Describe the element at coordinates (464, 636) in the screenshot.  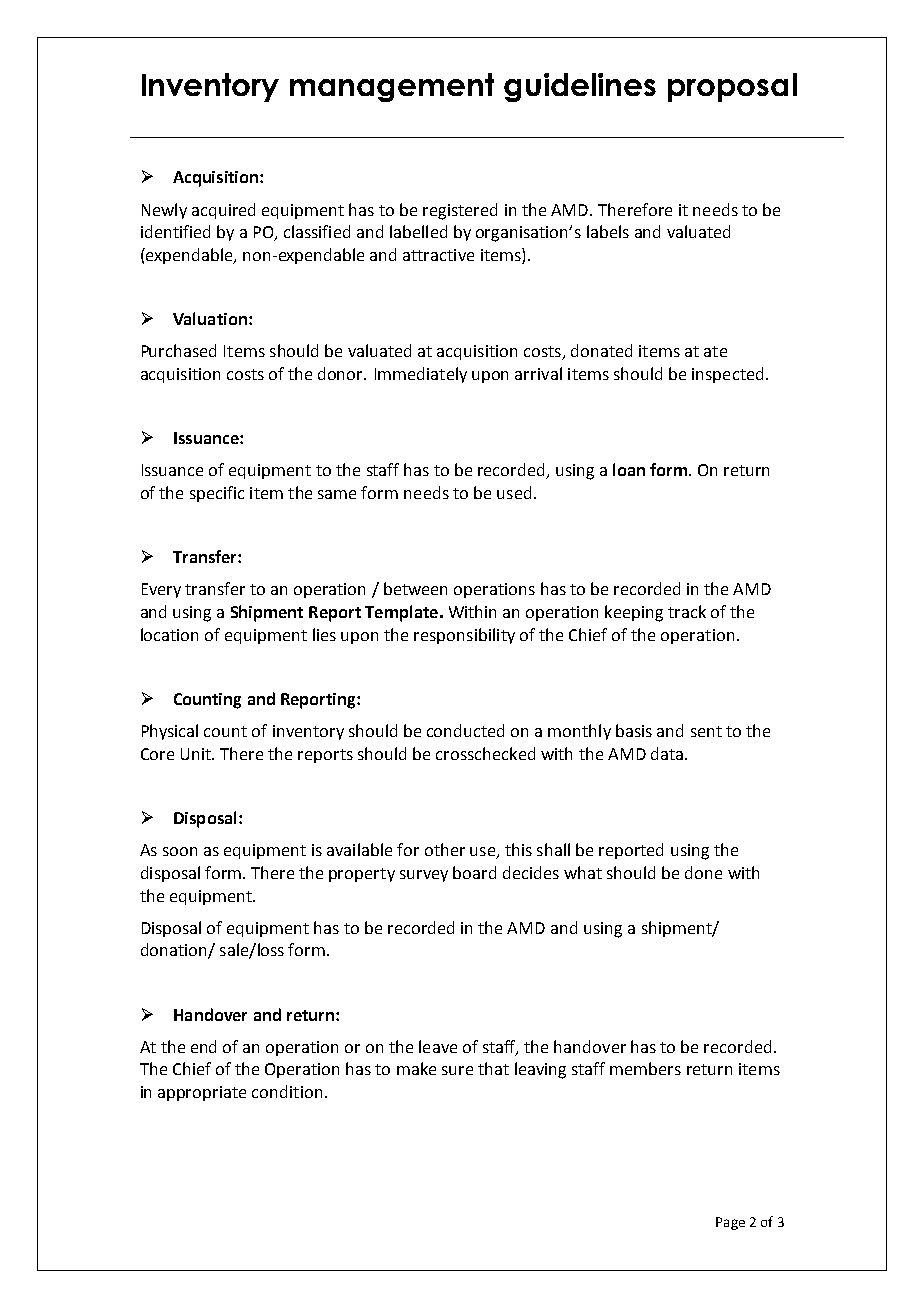
I see `responsibility` at that location.
